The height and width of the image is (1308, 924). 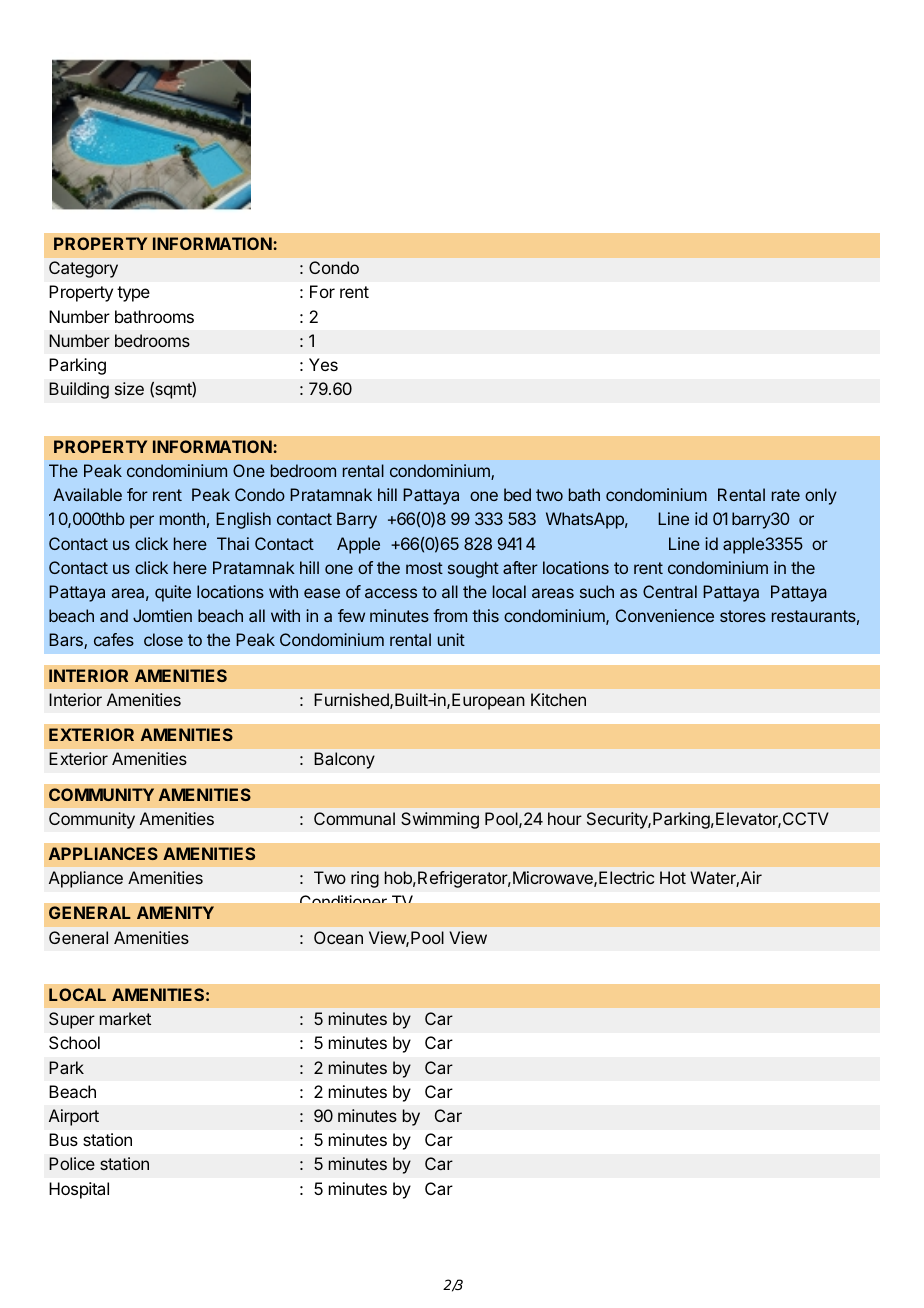 What do you see at coordinates (133, 294) in the image?
I see `type` at bounding box center [133, 294].
